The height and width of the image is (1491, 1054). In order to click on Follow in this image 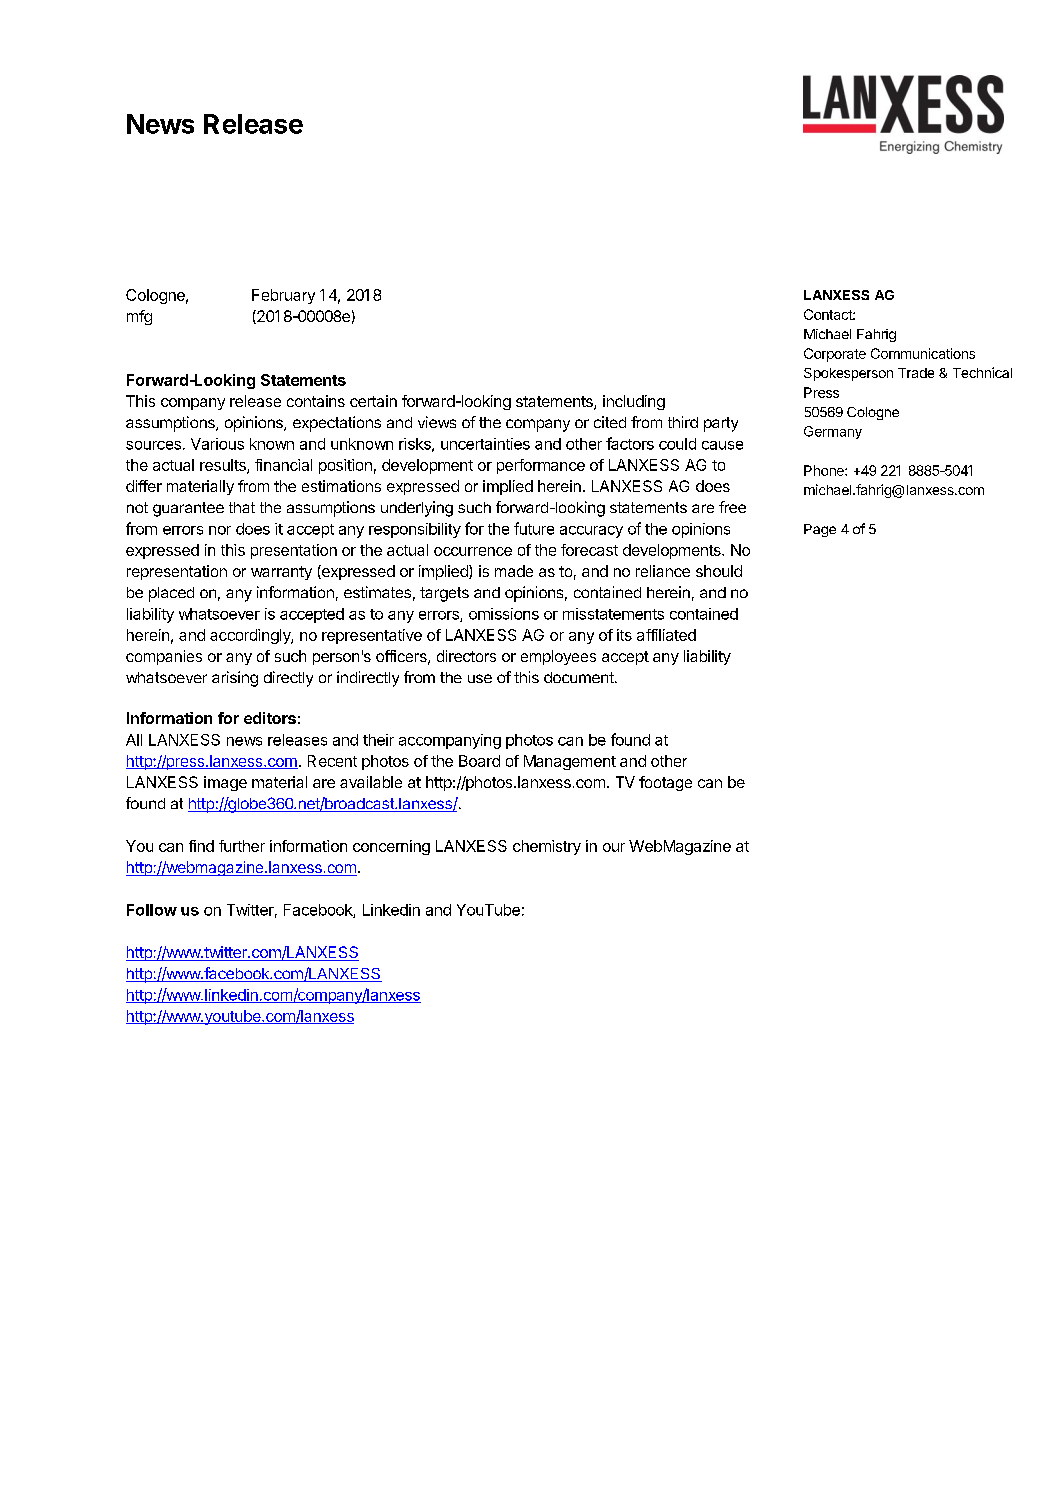, I will do `click(152, 910)`.
